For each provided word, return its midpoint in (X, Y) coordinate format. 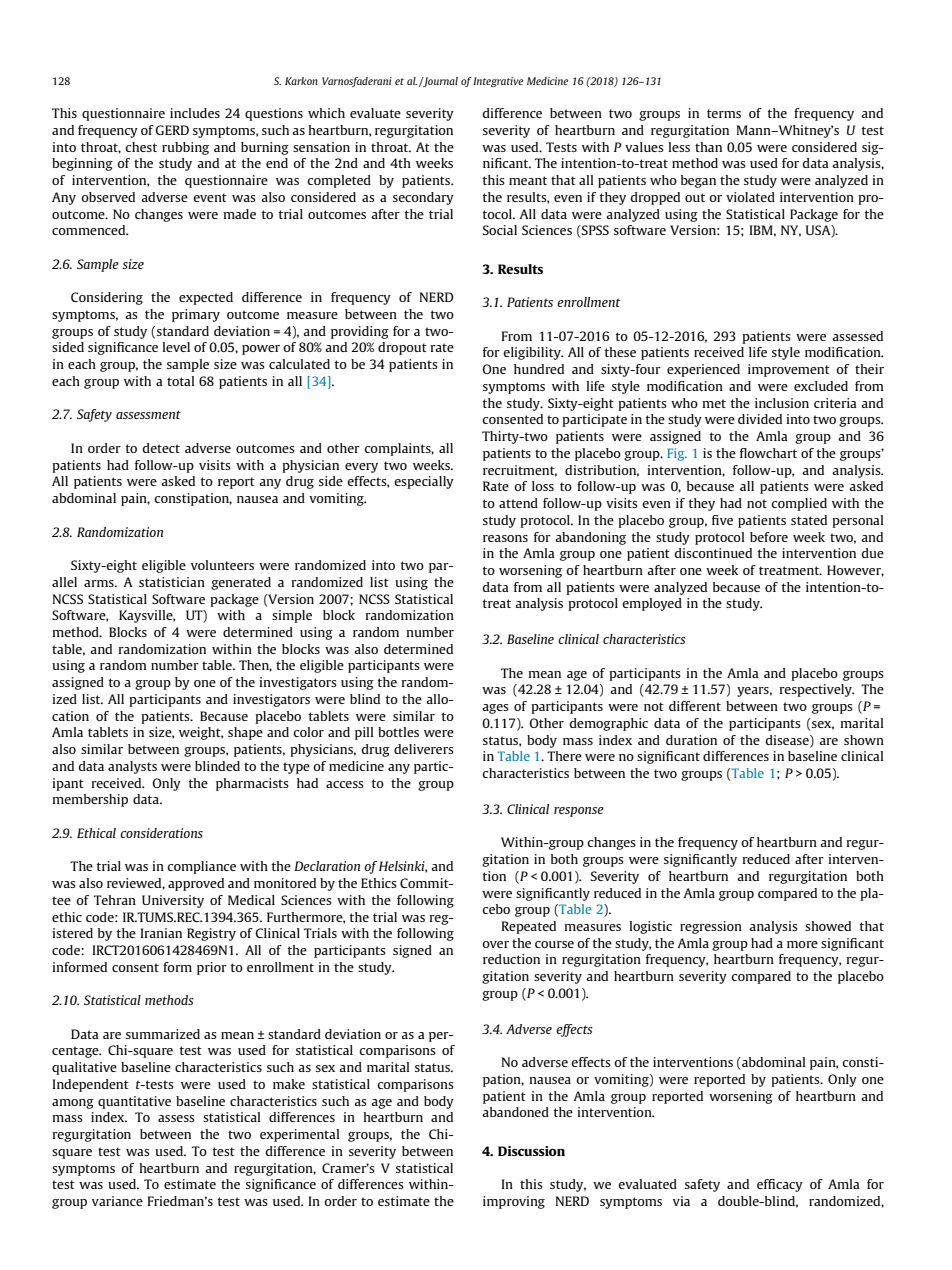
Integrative (498, 82)
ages (495, 709)
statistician (172, 582)
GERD (172, 130)
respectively (816, 690)
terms (724, 113)
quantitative (134, 1102)
